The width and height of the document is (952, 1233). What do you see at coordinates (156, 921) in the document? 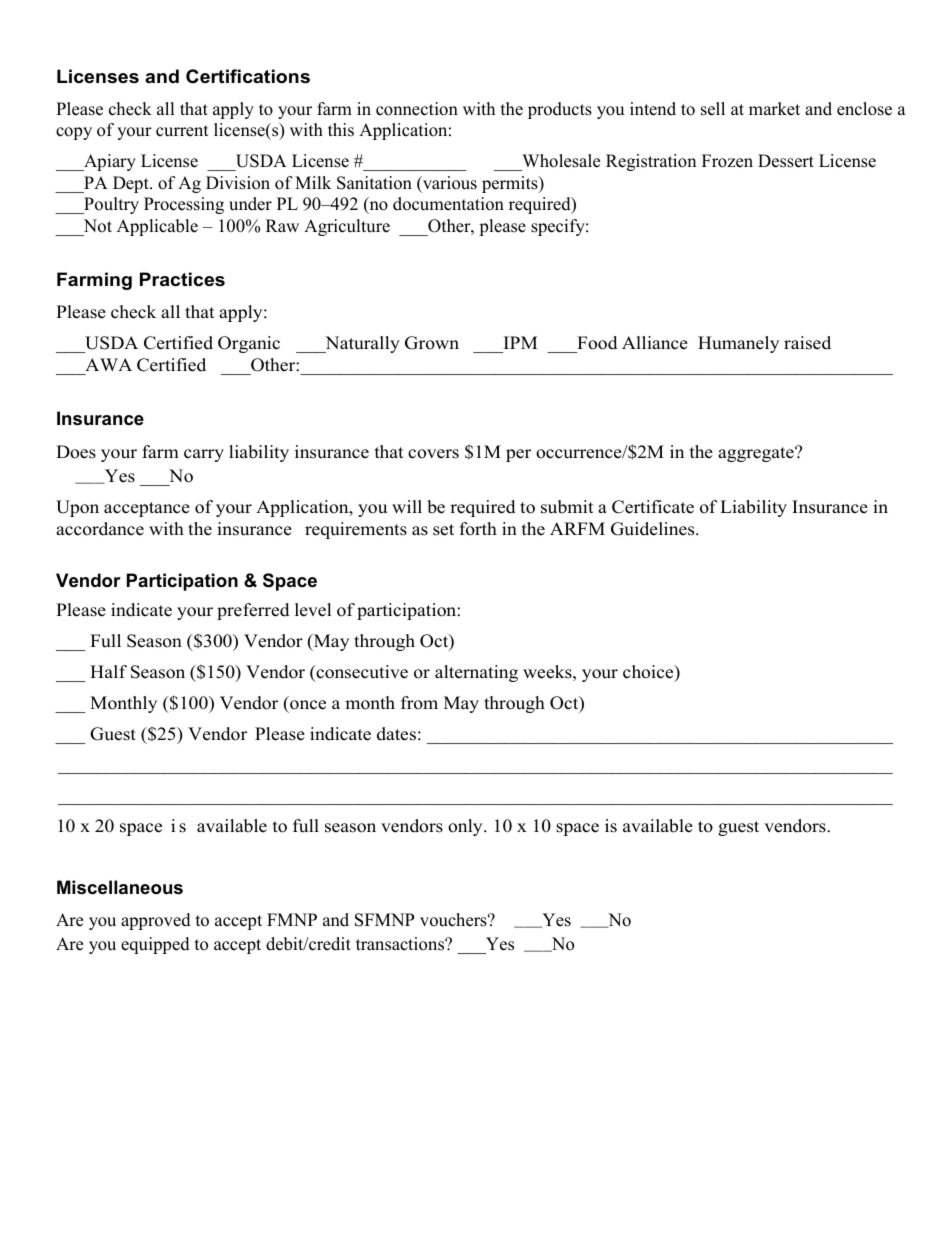
I see `approved` at bounding box center [156, 921].
